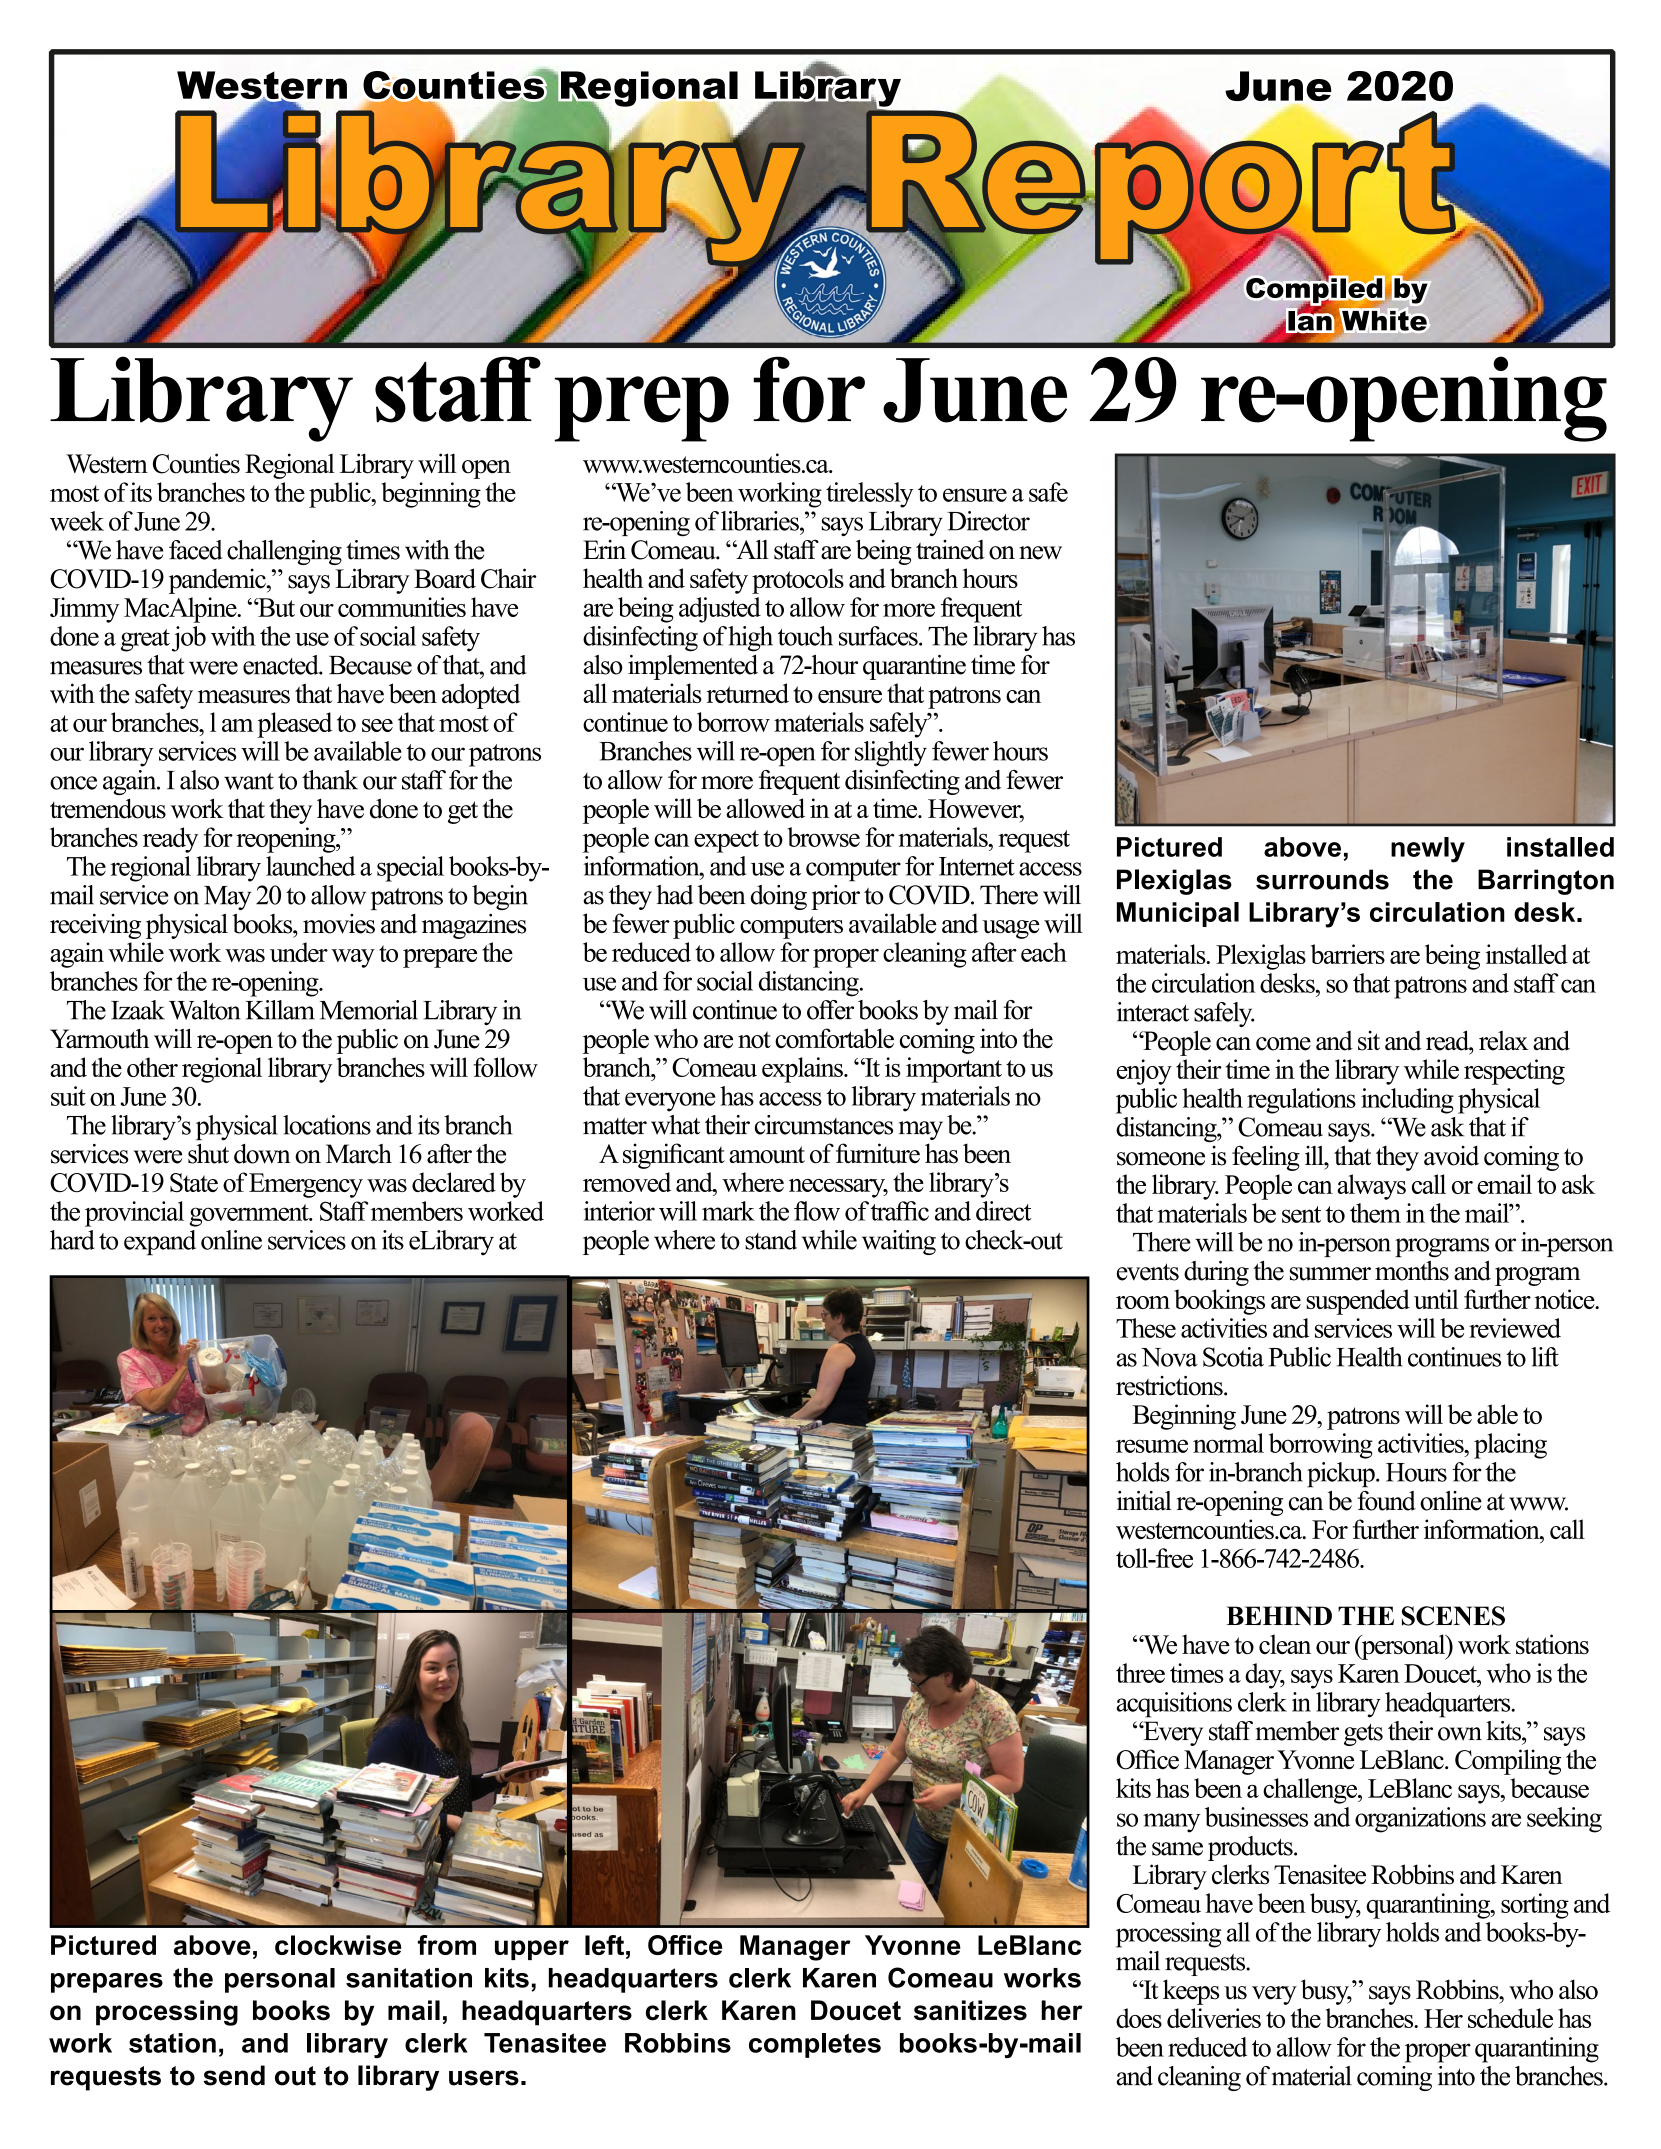  I want to click on found, so click(1386, 1501).
